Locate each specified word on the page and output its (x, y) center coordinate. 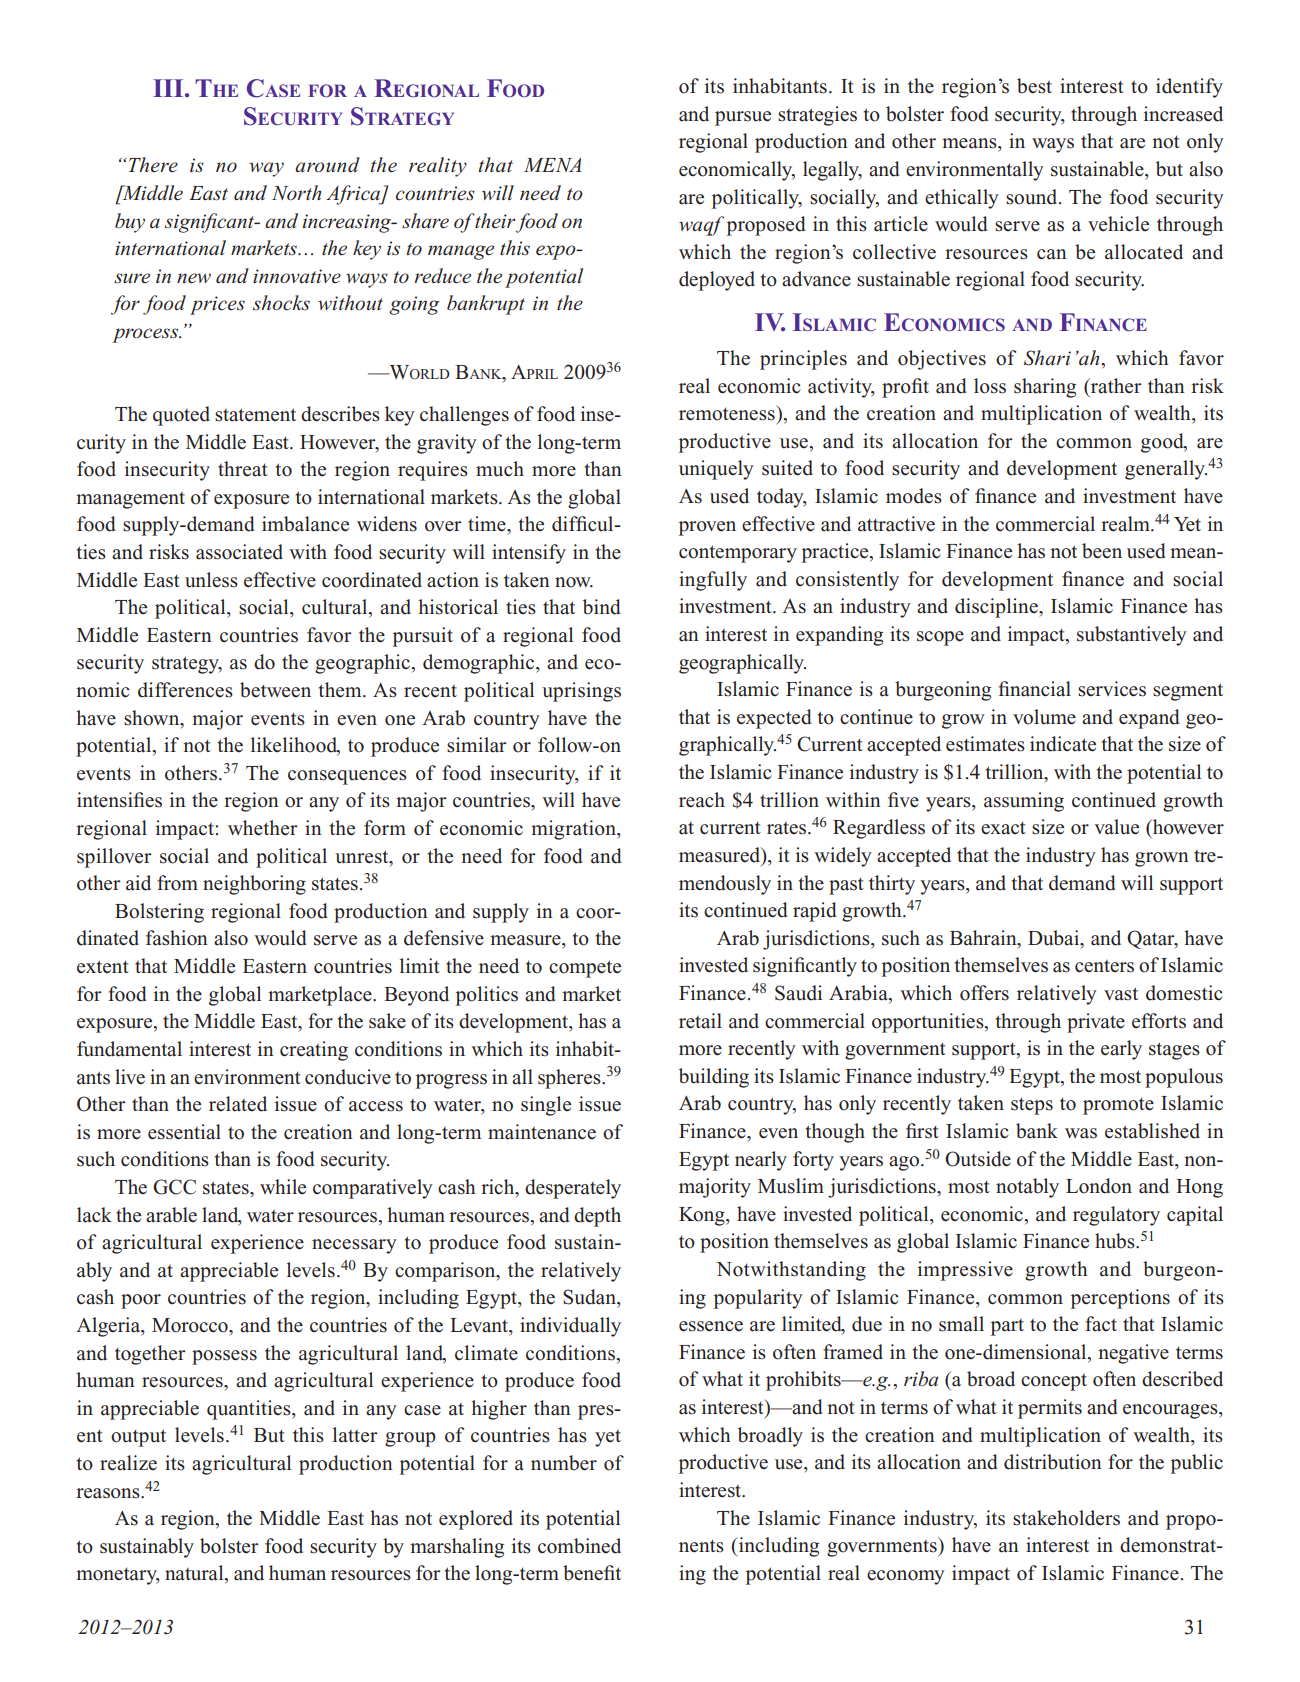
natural (195, 1574)
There (153, 164)
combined (579, 1546)
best (1034, 86)
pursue (743, 118)
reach (702, 800)
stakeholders (1066, 1518)
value (1116, 827)
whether (263, 828)
